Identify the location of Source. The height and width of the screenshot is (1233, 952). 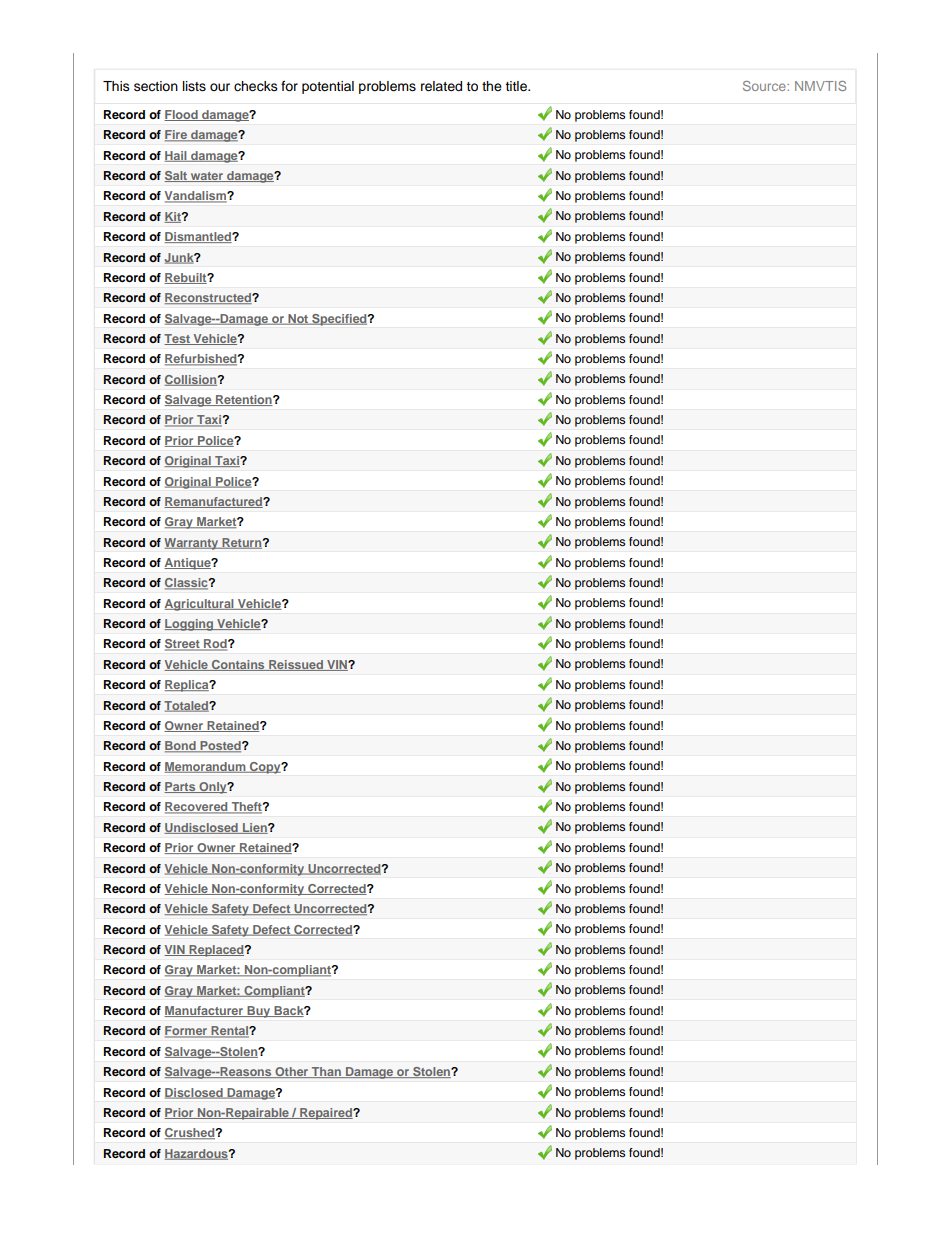
(765, 86).
